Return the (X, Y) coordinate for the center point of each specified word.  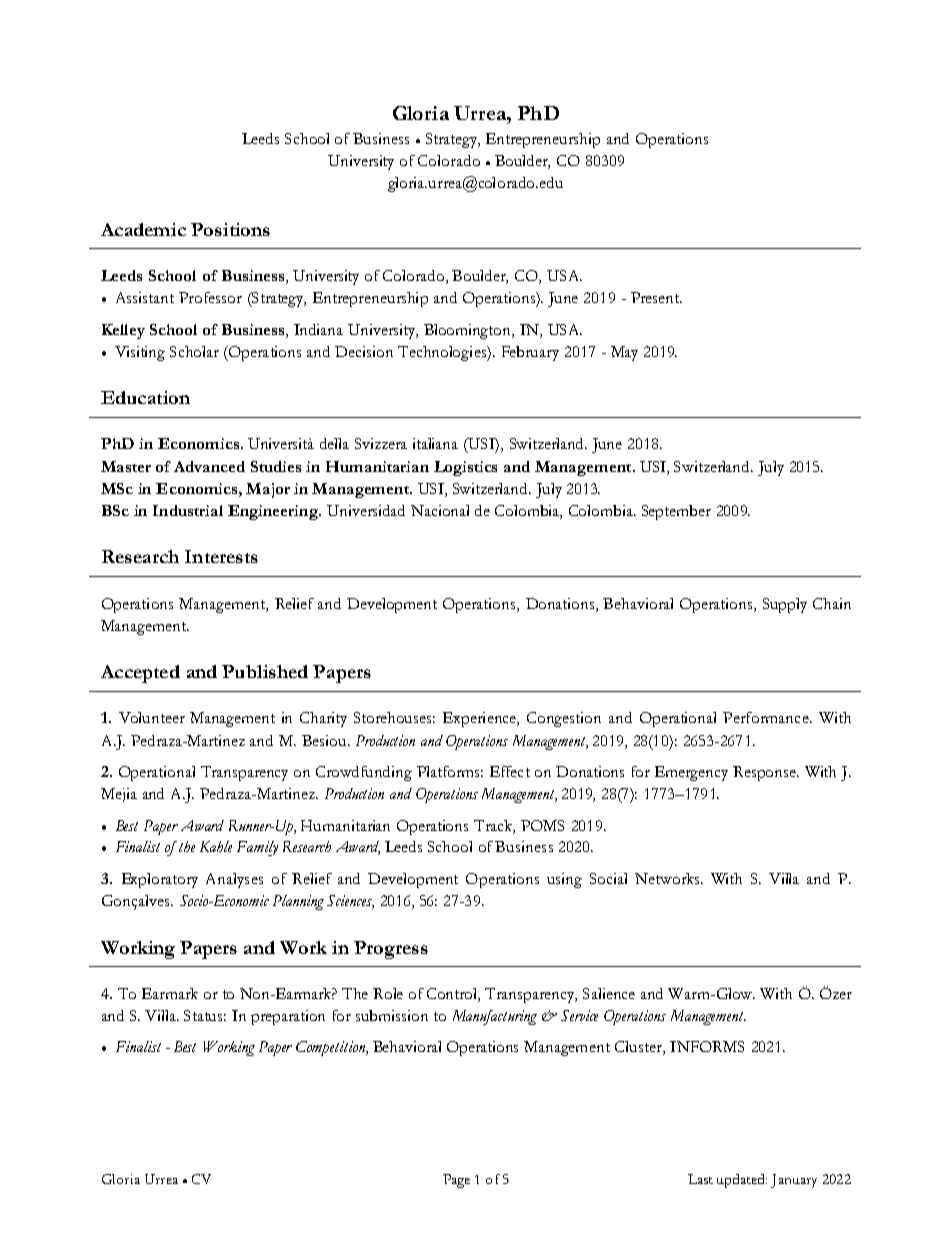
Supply (785, 605)
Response (766, 773)
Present (656, 297)
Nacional (440, 510)
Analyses (234, 880)
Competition (332, 1048)
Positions (230, 229)
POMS (542, 825)
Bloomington (468, 331)
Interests (221, 556)
